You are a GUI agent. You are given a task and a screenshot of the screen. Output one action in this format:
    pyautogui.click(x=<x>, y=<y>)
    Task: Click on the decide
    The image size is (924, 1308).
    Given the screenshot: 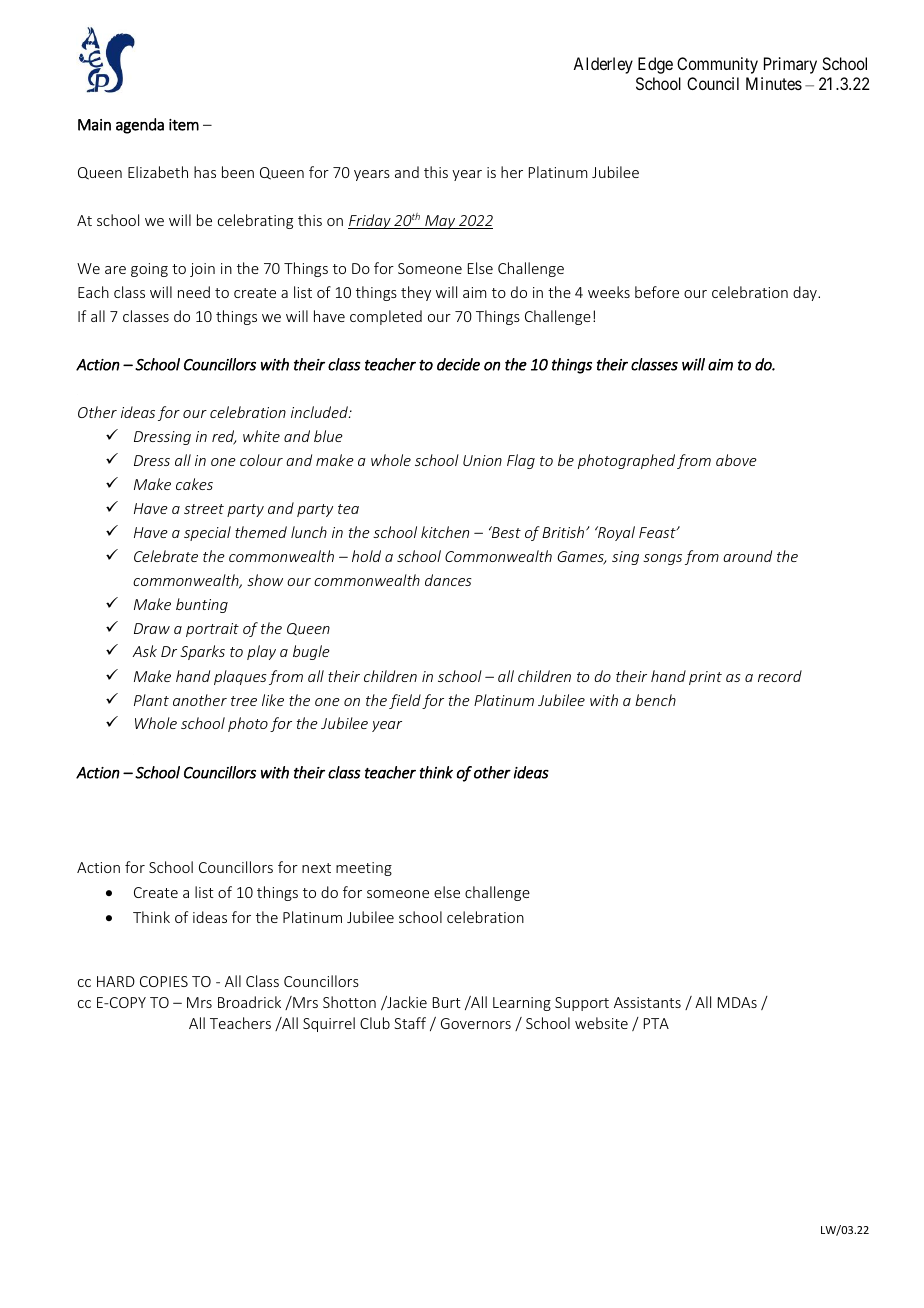 What is the action you would take?
    pyautogui.click(x=458, y=364)
